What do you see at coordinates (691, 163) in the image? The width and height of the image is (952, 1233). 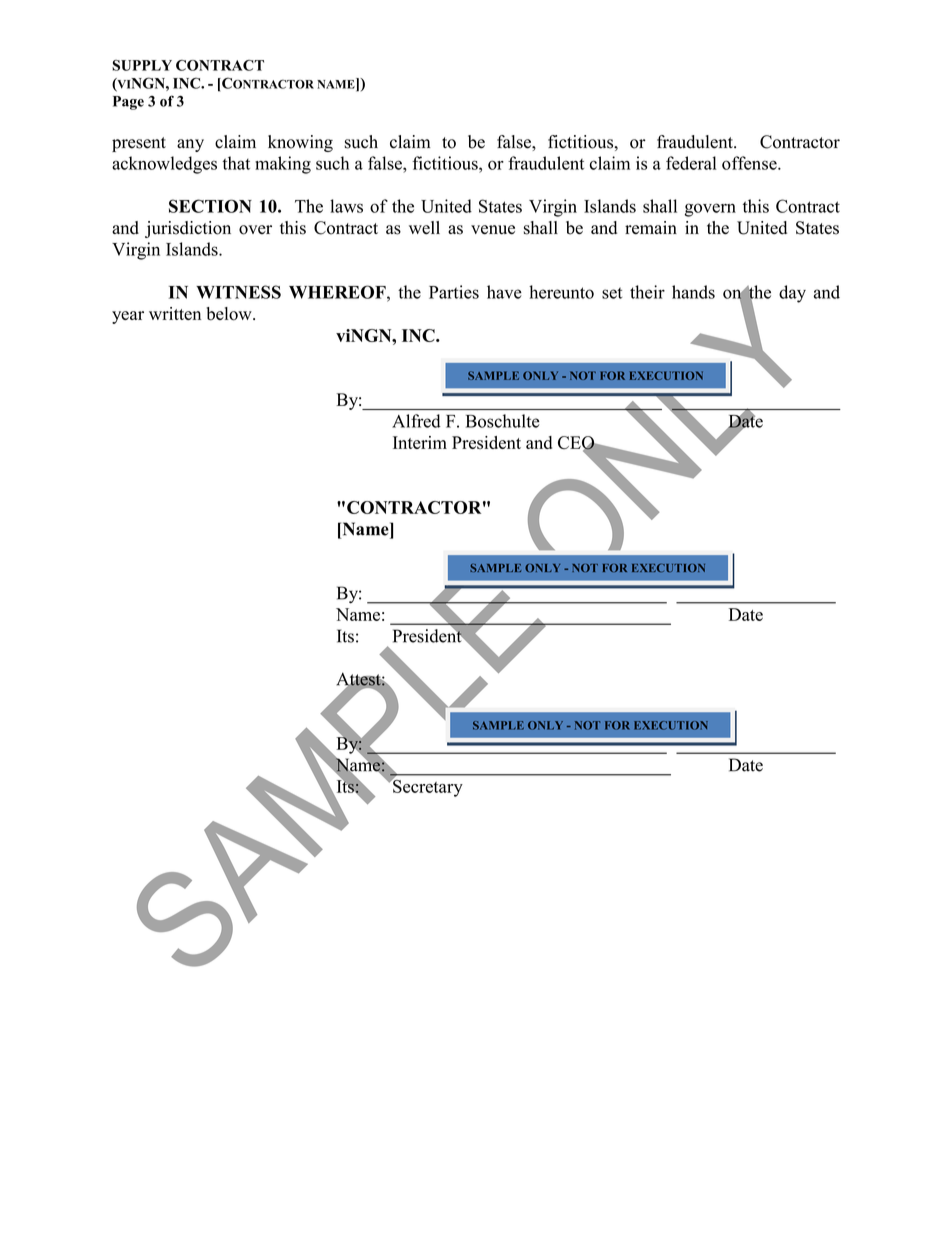 I see `federal` at bounding box center [691, 163].
